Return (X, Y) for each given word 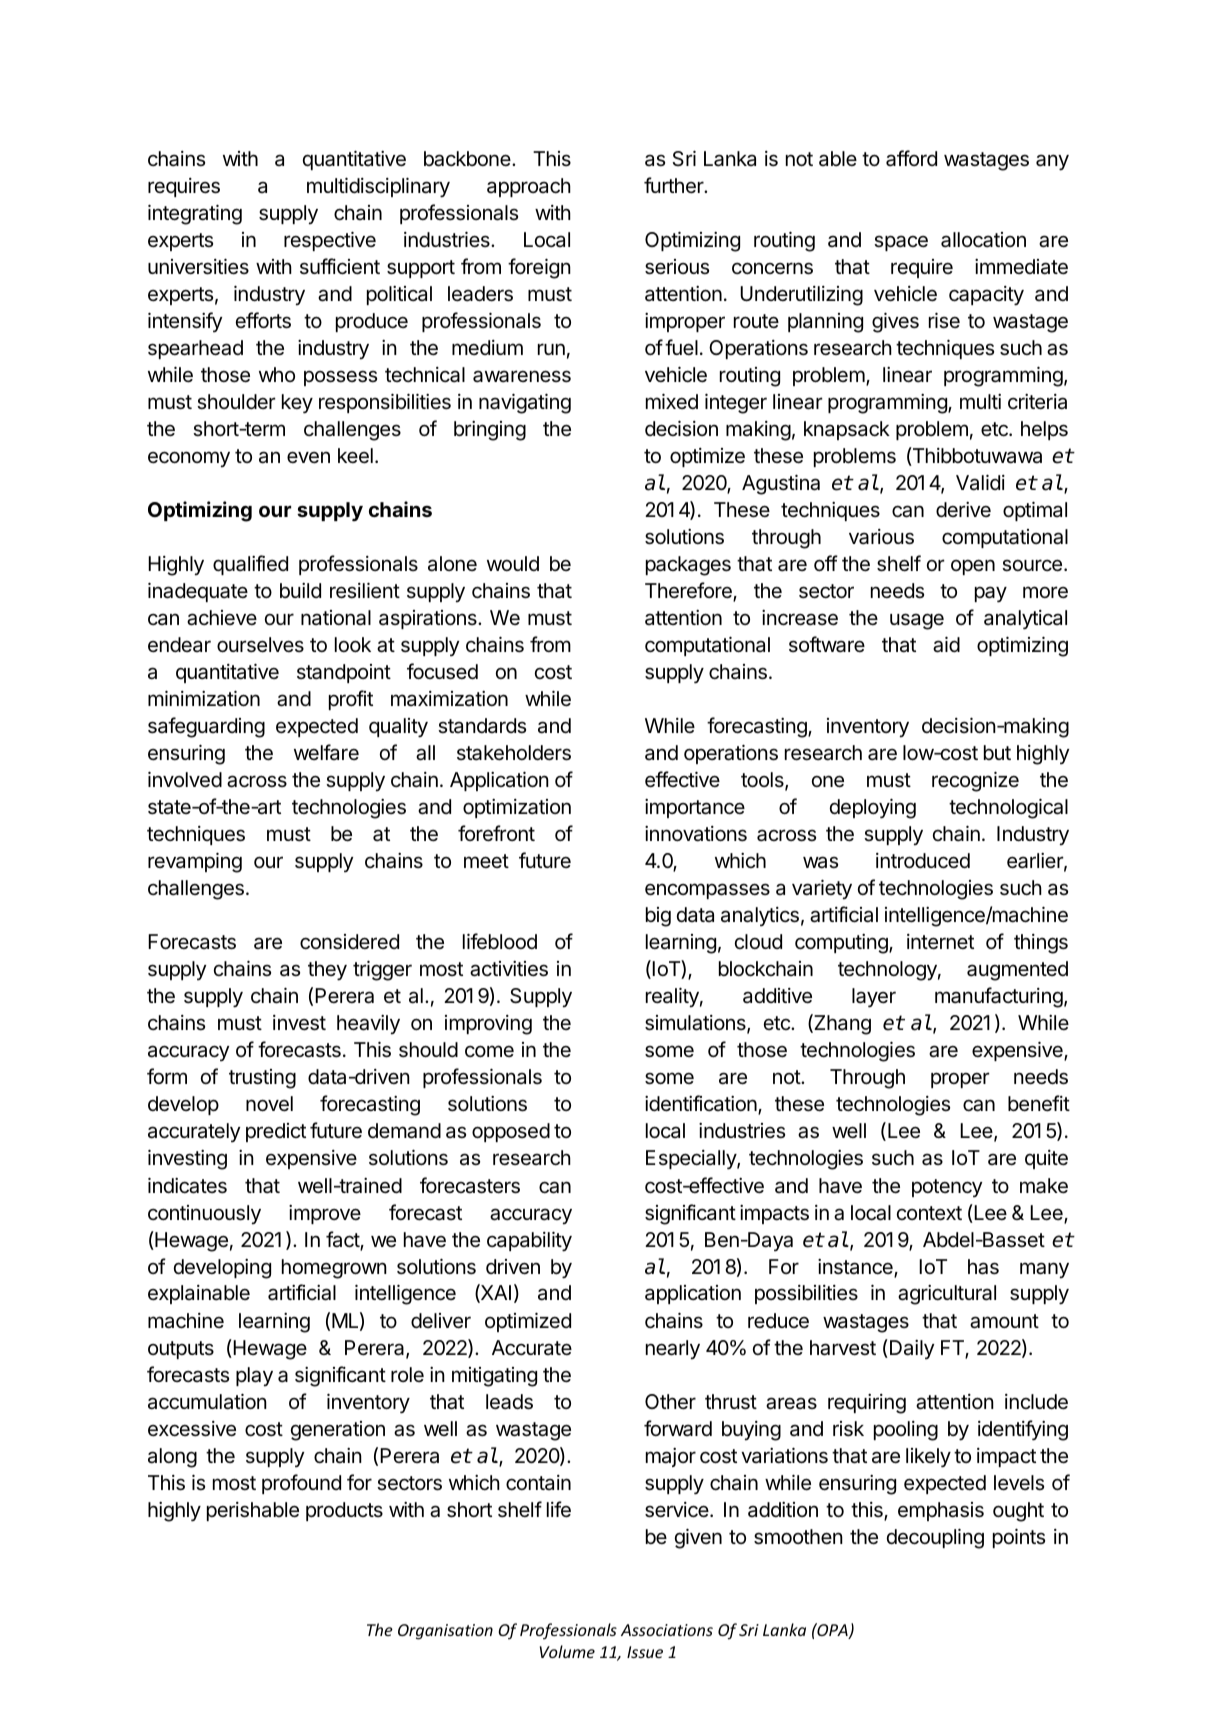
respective (330, 241)
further (675, 185)
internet (940, 942)
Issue (645, 1652)
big (658, 917)
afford (911, 158)
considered (349, 942)
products (344, 1511)
